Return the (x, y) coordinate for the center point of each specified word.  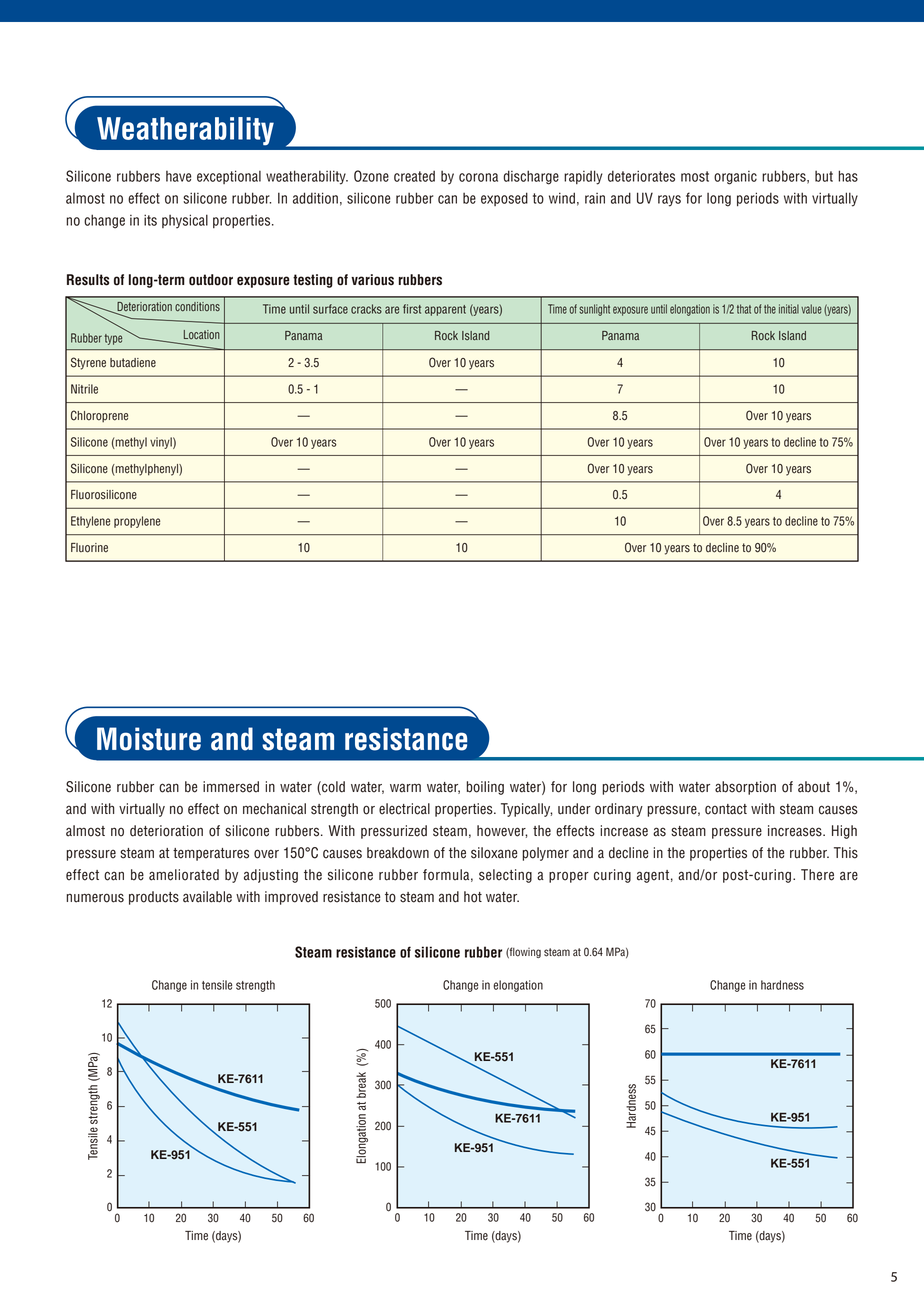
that (744, 309)
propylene (137, 522)
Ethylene (90, 522)
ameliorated (184, 875)
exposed (504, 199)
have (179, 176)
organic (735, 178)
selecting (505, 876)
